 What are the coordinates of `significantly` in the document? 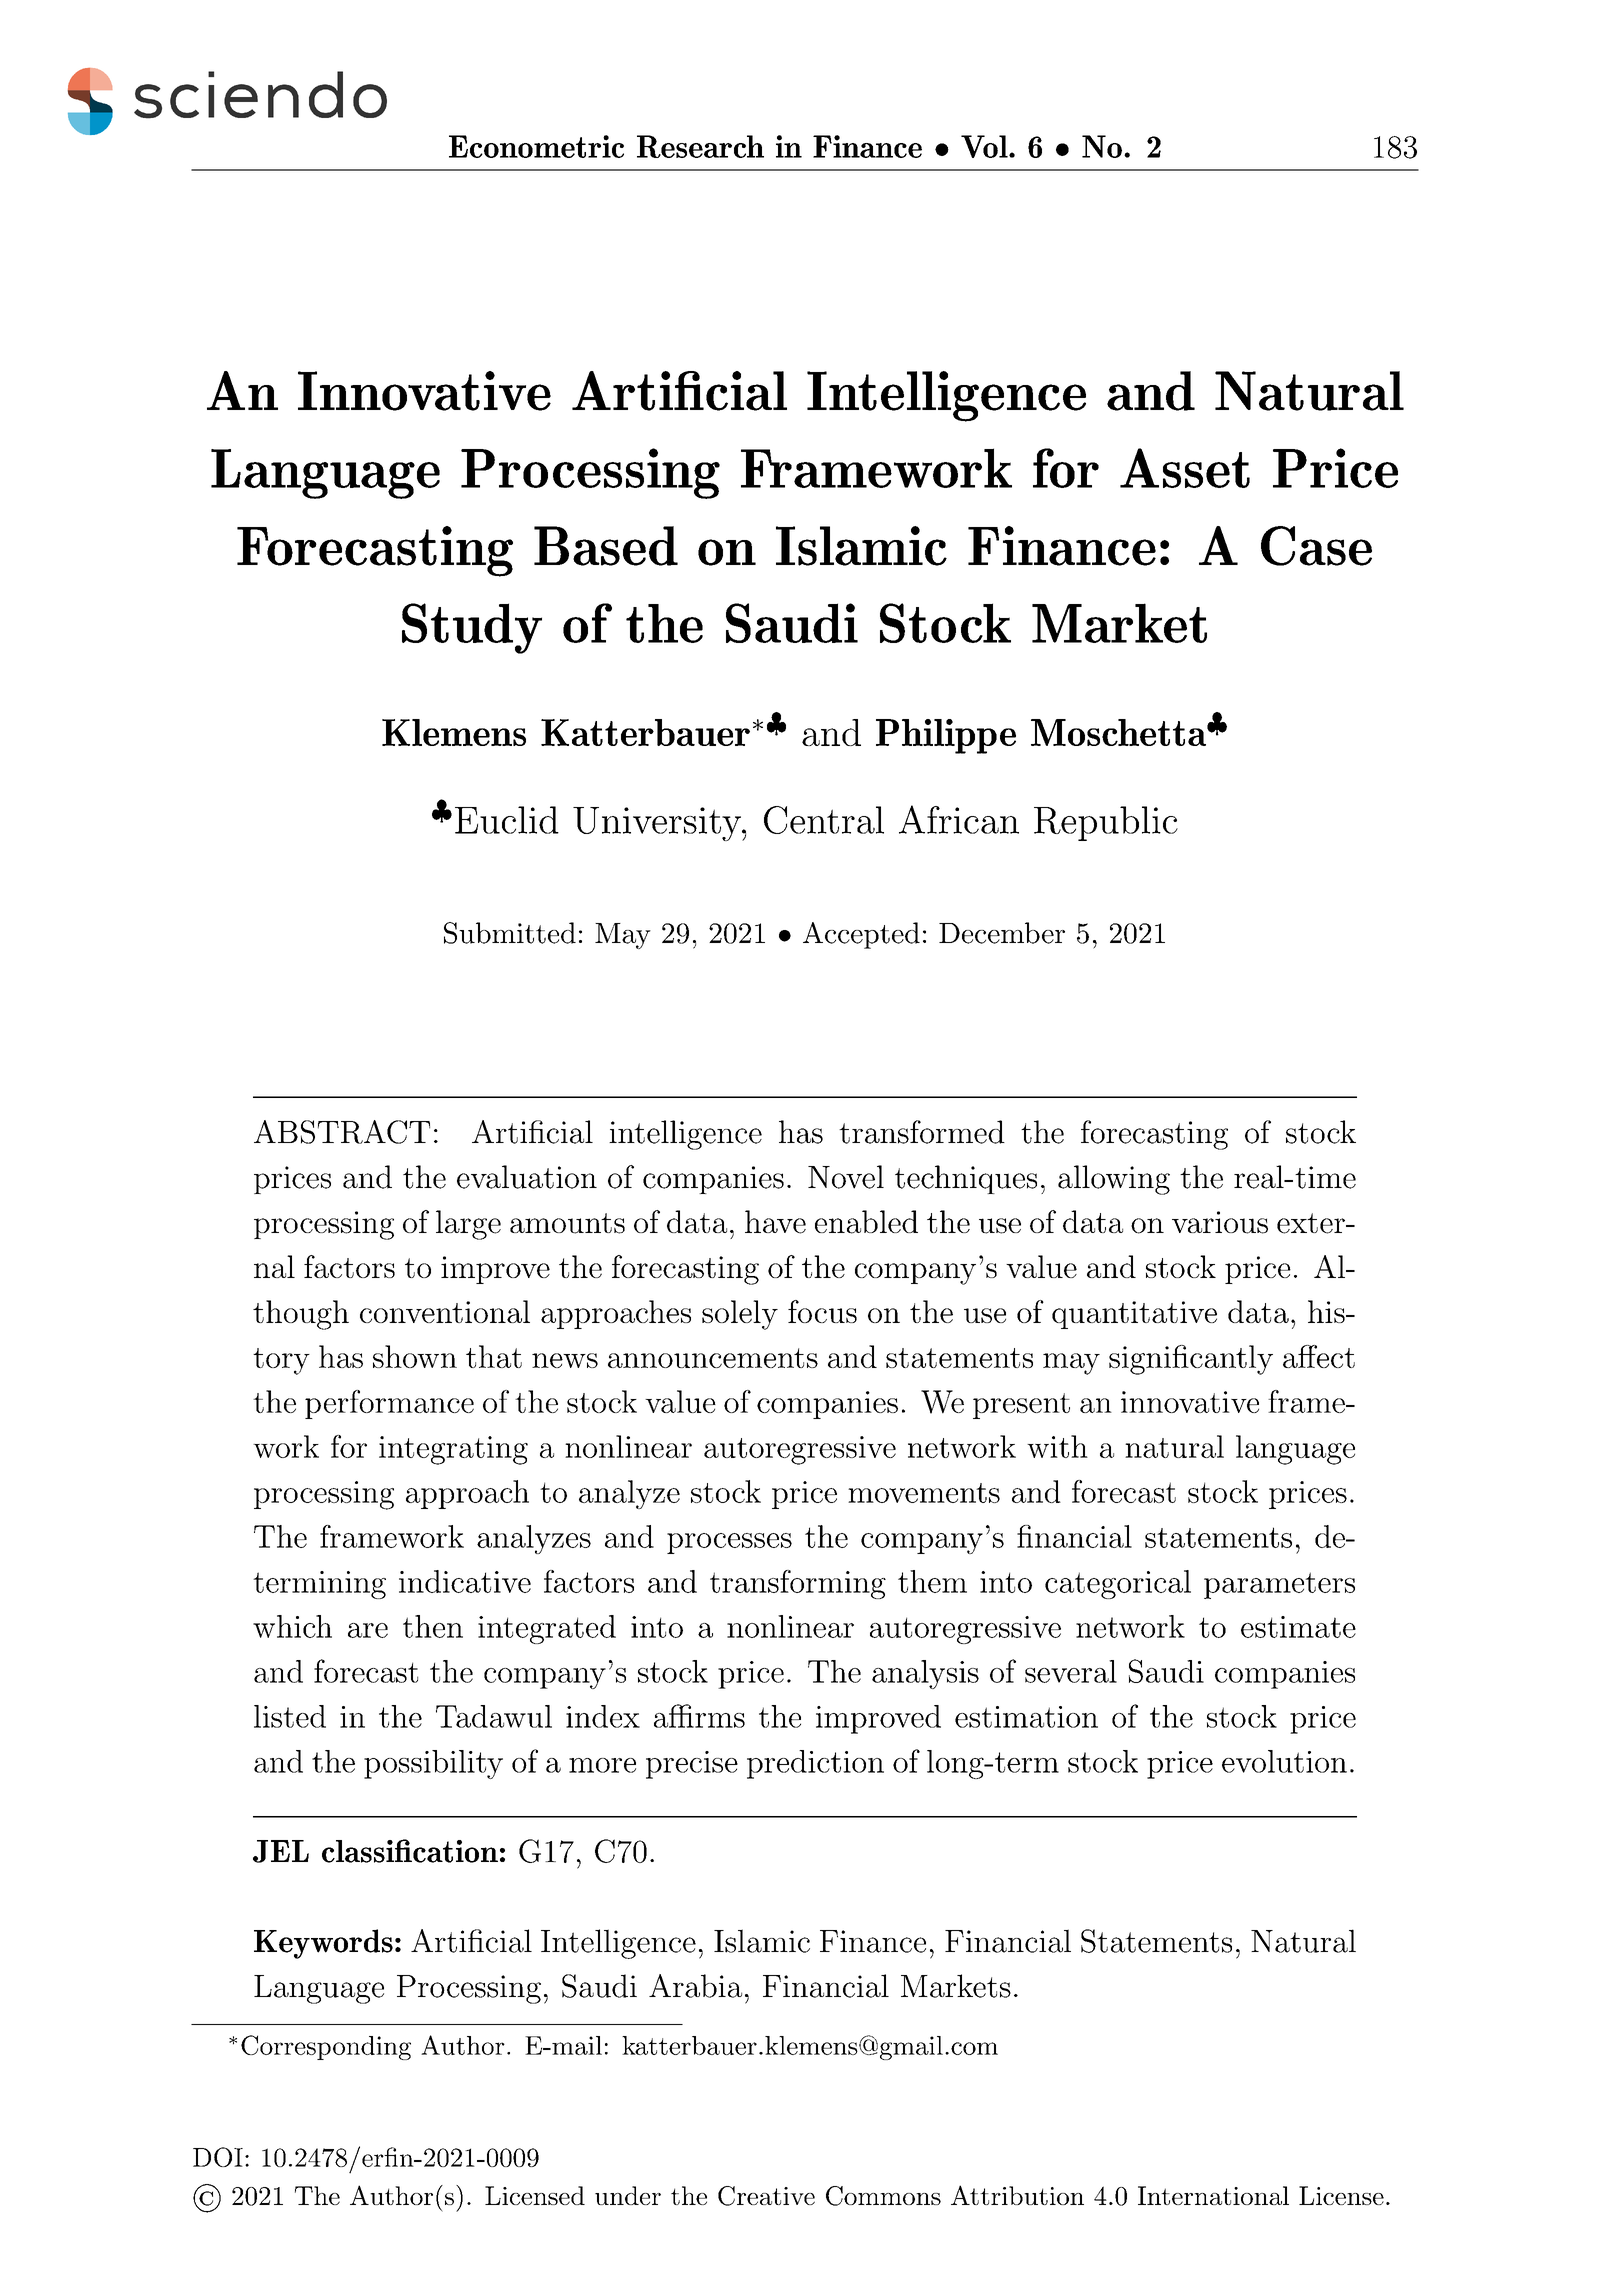 It's located at (1191, 1360).
